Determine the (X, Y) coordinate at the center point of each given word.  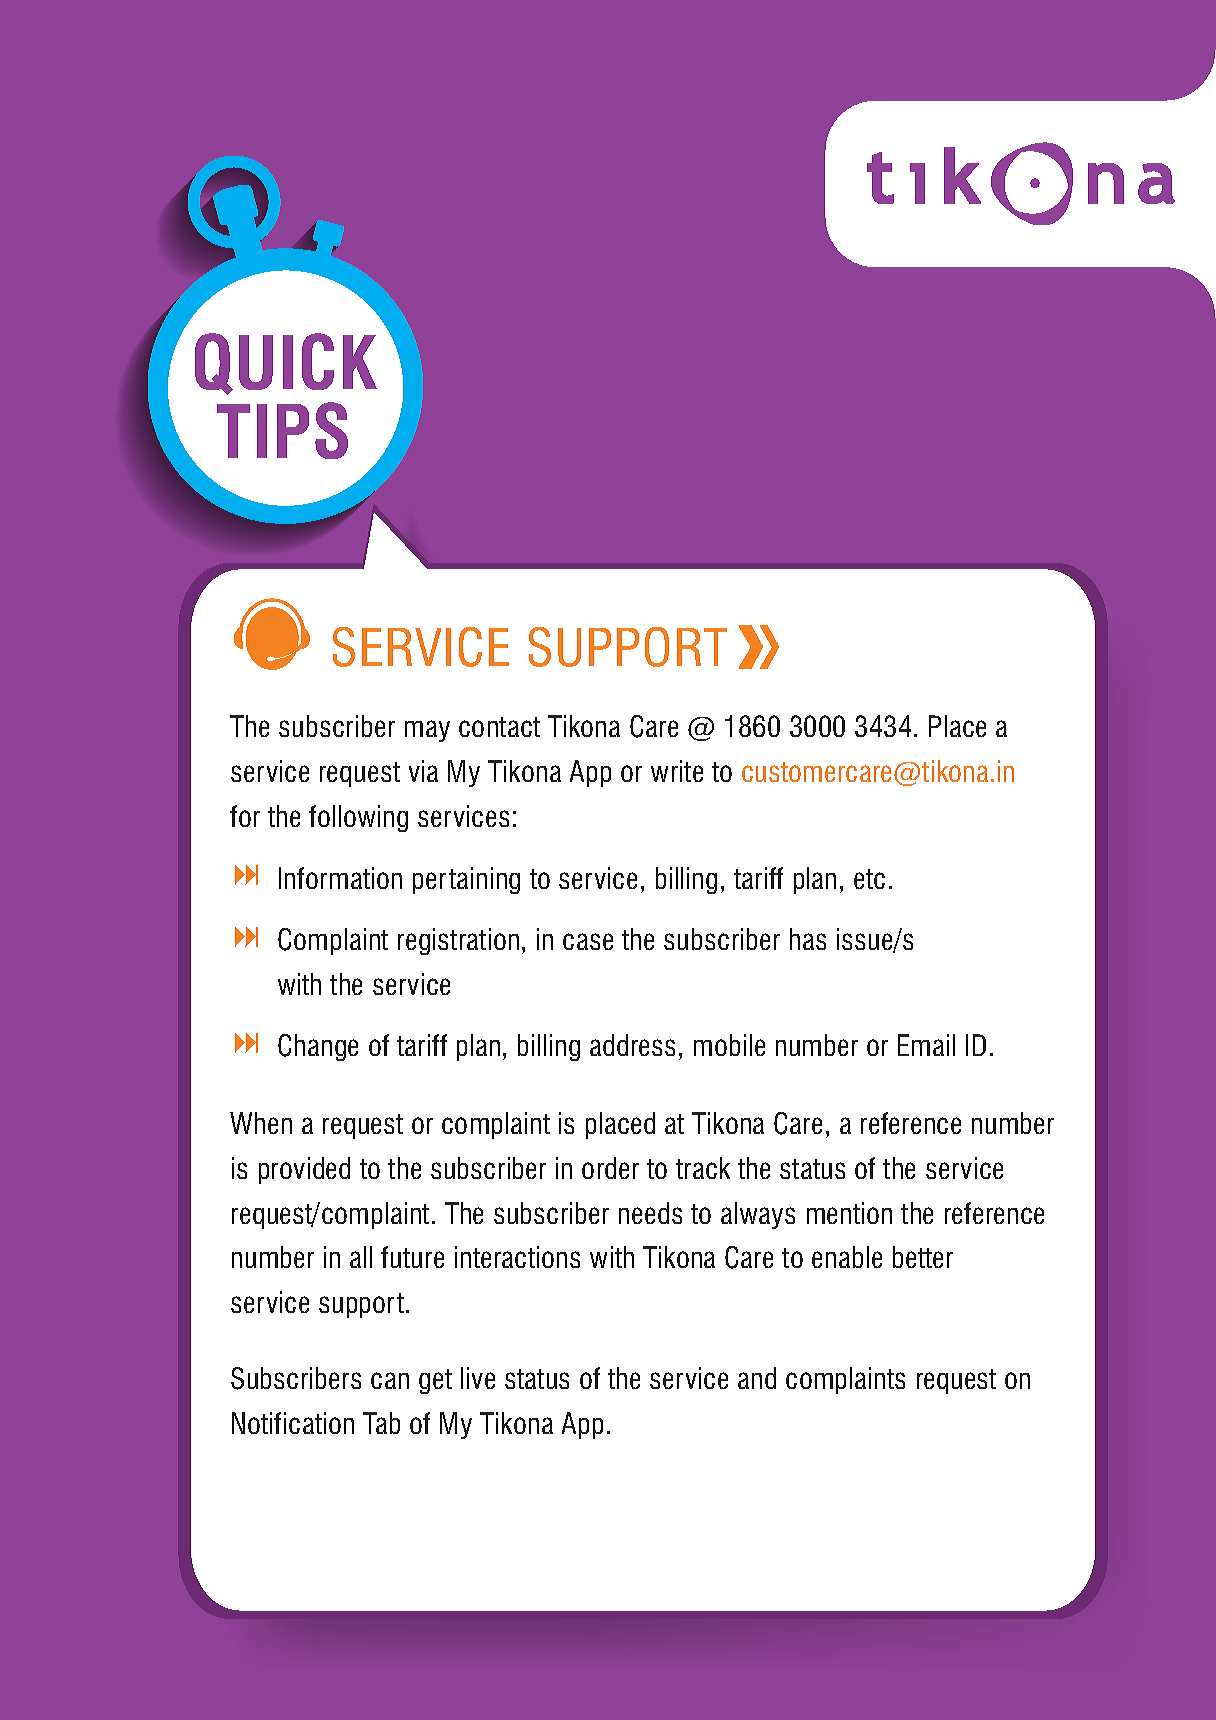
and (757, 1378)
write (677, 771)
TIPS (282, 430)
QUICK (286, 364)
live (478, 1378)
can (390, 1380)
